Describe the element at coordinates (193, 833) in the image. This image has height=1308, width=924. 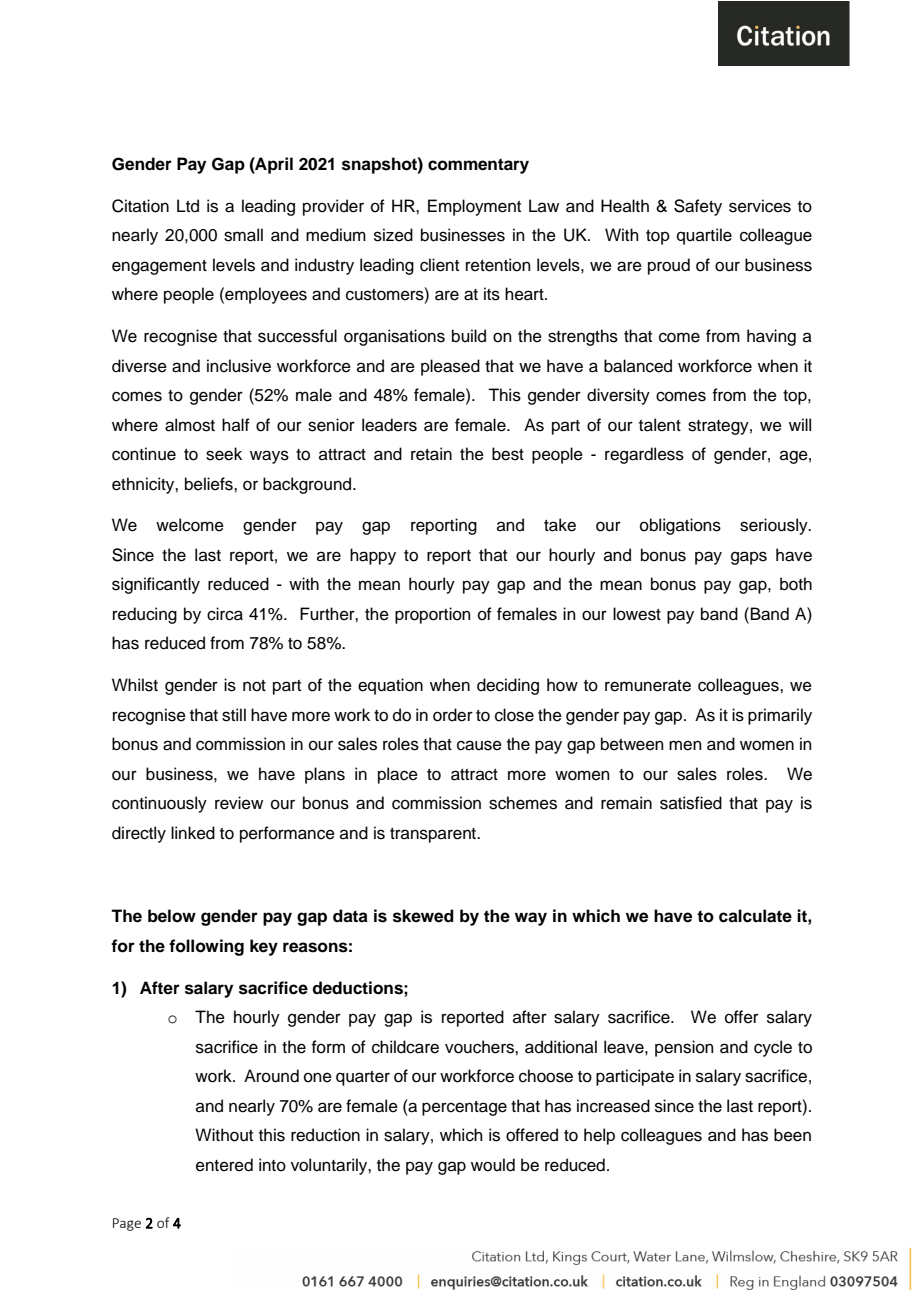
I see `linked` at that location.
